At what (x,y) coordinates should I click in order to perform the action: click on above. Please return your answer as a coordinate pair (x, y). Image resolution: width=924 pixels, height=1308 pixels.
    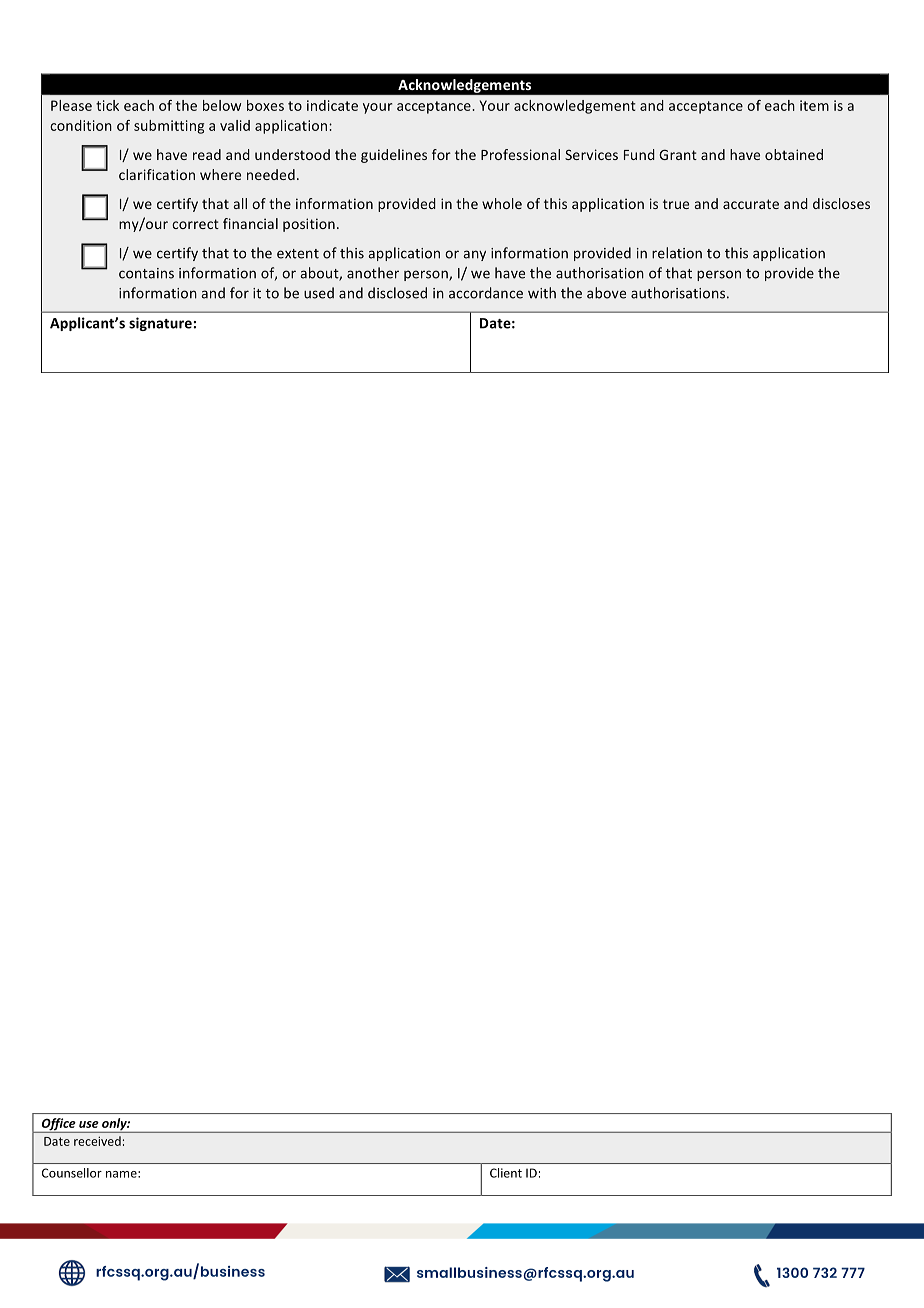
    Looking at the image, I should click on (606, 293).
